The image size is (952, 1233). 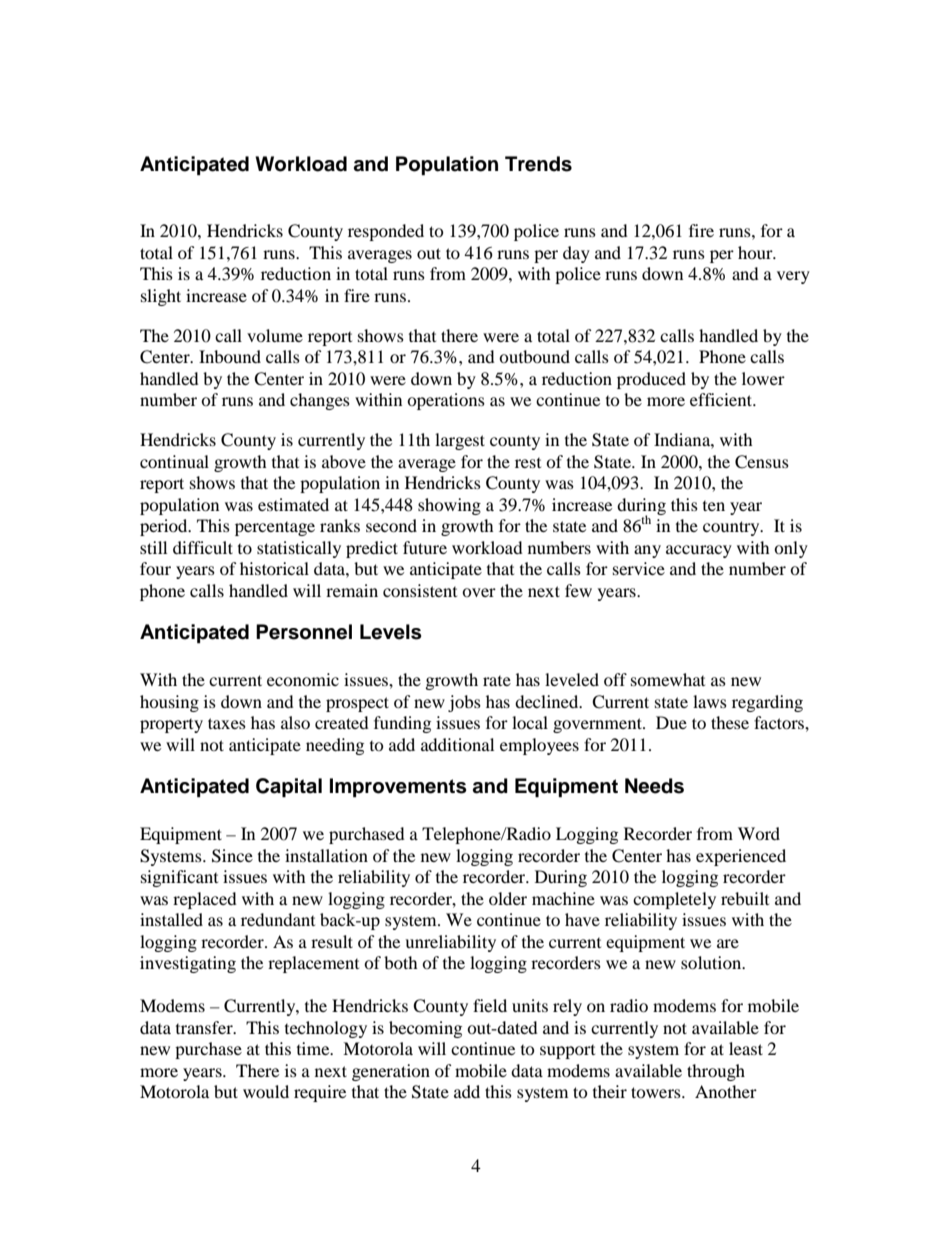 What do you see at coordinates (508, 898) in the image?
I see `older` at bounding box center [508, 898].
